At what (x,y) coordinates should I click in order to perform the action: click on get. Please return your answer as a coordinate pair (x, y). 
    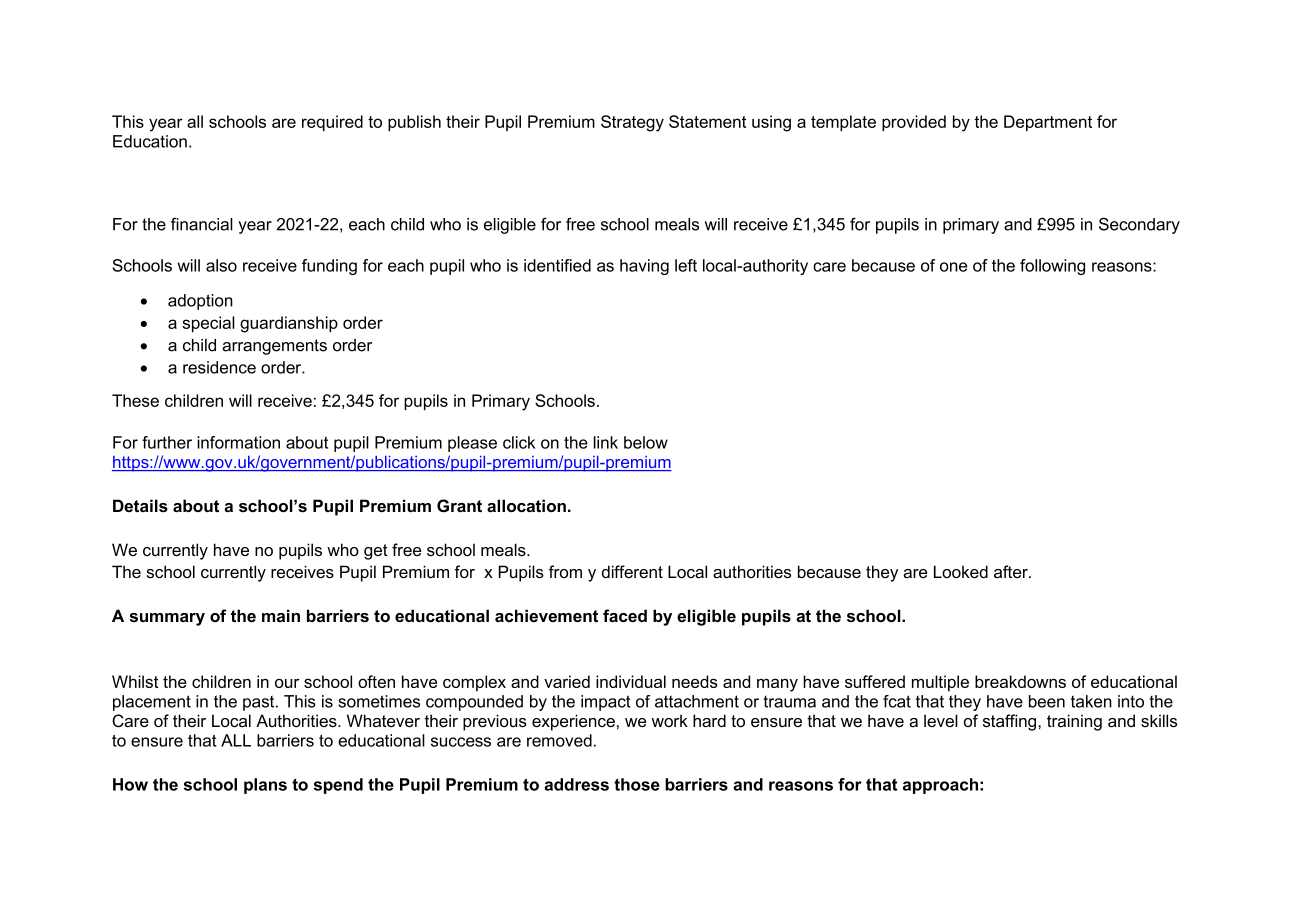
    Looking at the image, I should click on (376, 552).
